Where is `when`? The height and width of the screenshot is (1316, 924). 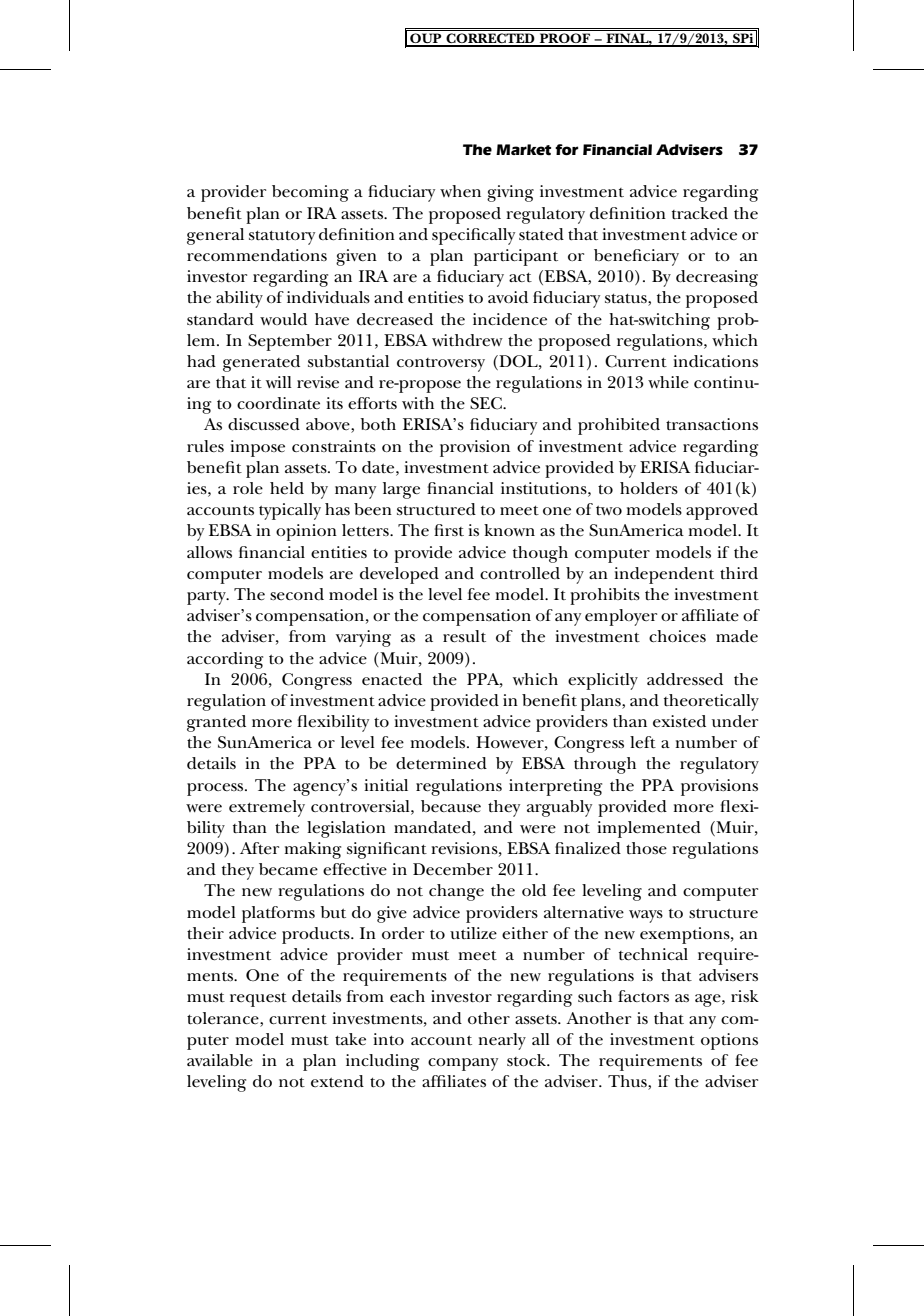 when is located at coordinates (460, 191).
